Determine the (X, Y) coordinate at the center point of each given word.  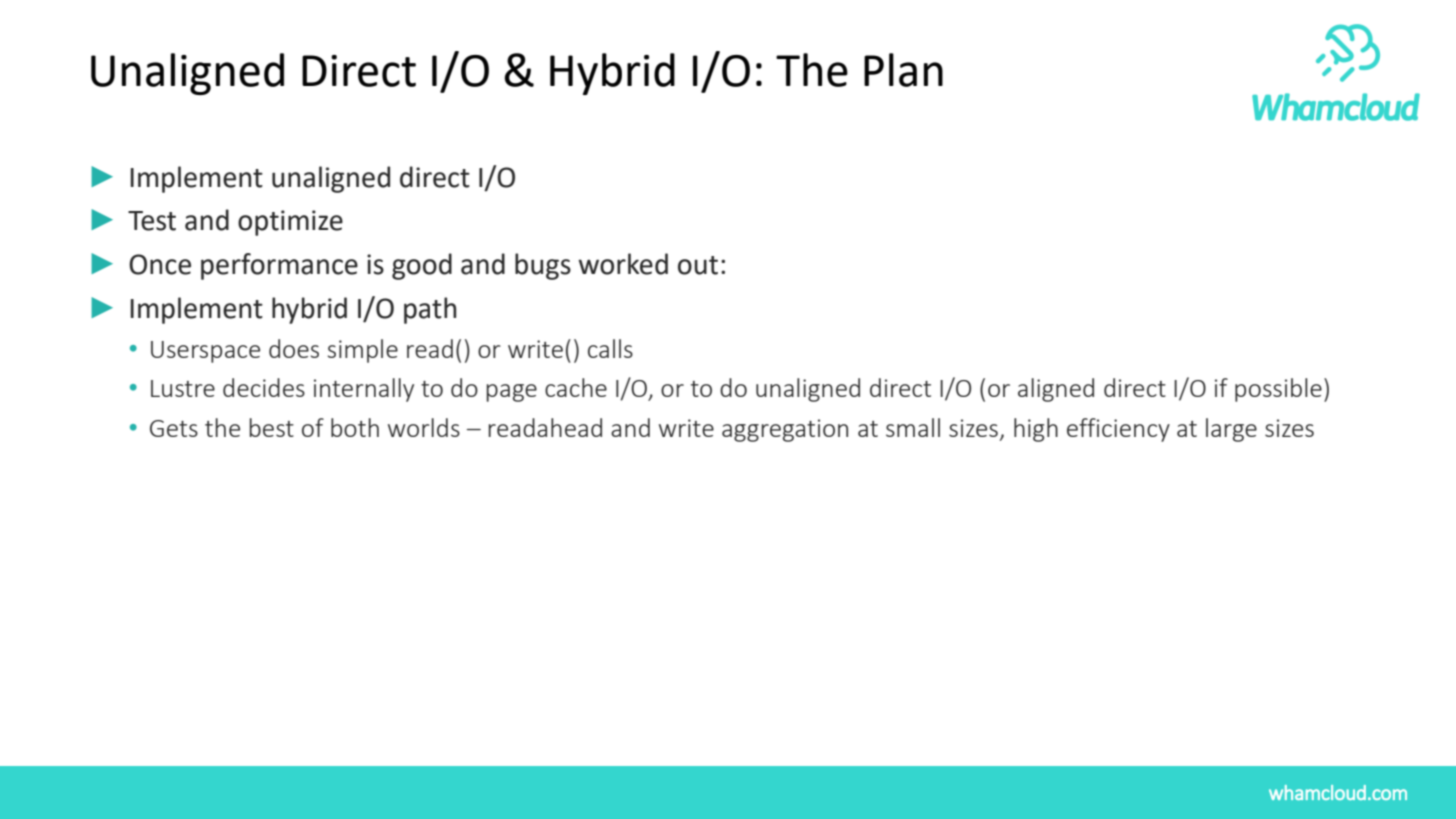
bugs (543, 266)
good (422, 266)
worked (623, 264)
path (430, 310)
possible (1278, 390)
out (698, 265)
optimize (290, 223)
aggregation (785, 430)
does (294, 348)
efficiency (1118, 430)
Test (152, 221)
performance (279, 266)
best (271, 427)
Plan (903, 70)
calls (610, 348)
